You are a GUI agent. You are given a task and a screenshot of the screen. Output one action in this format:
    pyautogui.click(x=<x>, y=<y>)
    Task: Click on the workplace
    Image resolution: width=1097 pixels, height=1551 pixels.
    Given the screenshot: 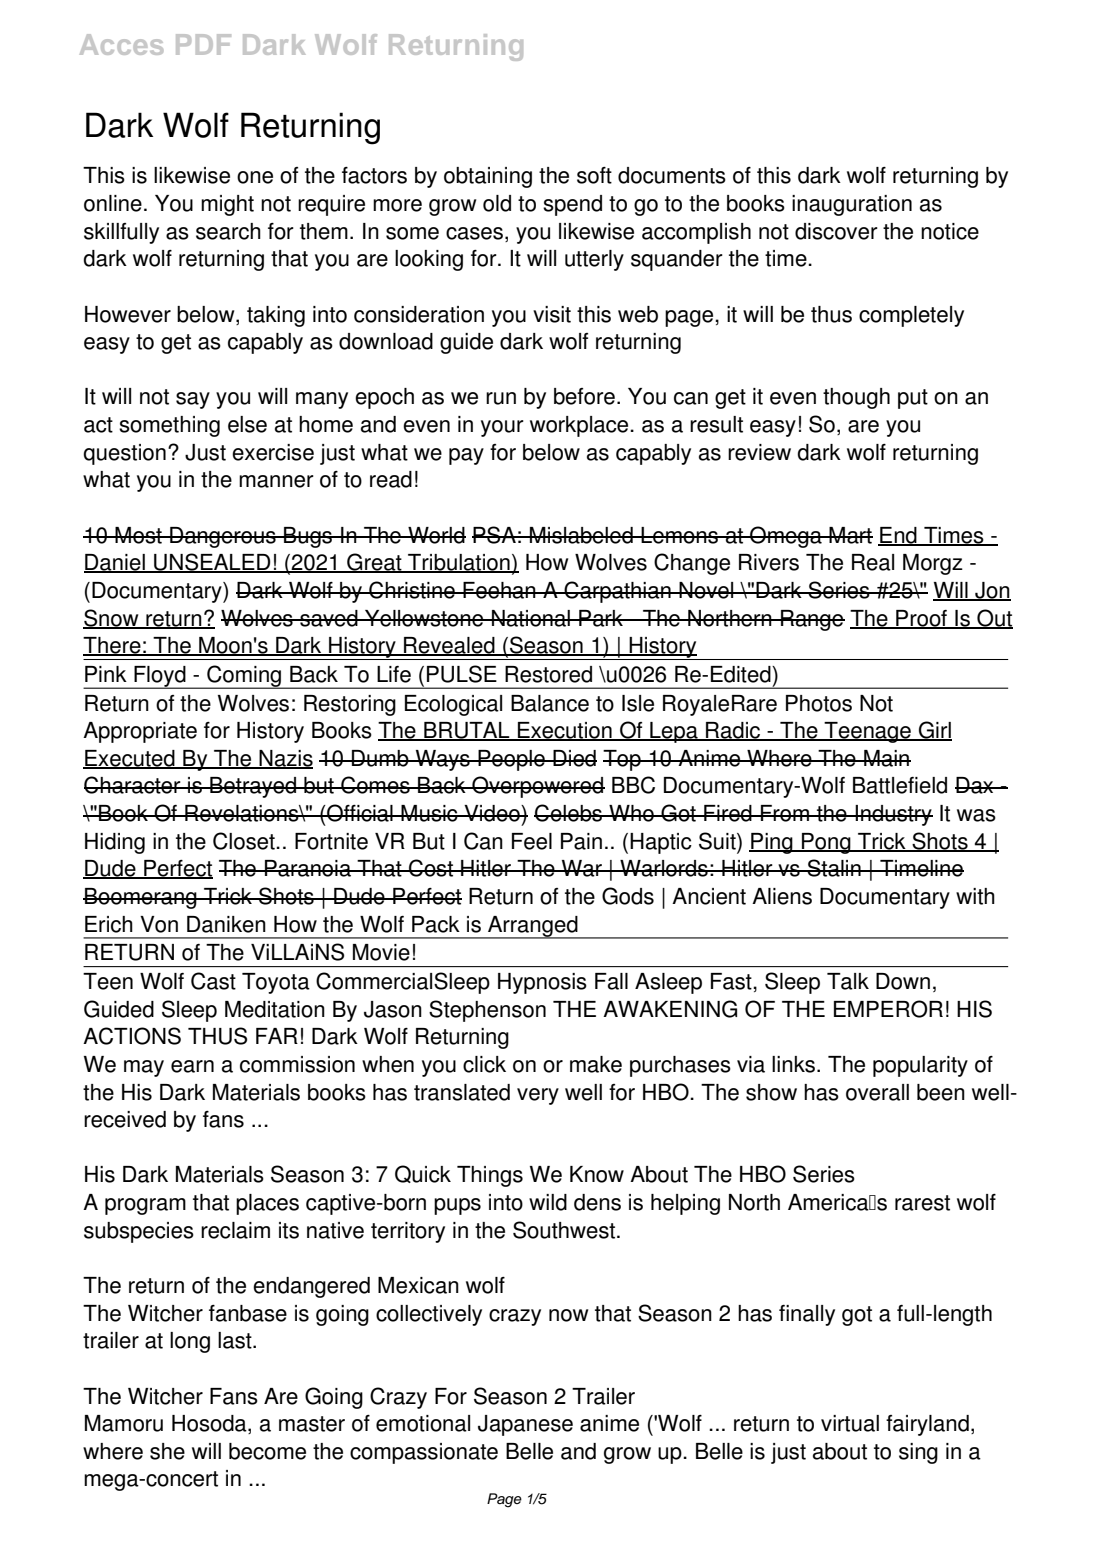 What is the action you would take?
    pyautogui.click(x=580, y=426)
